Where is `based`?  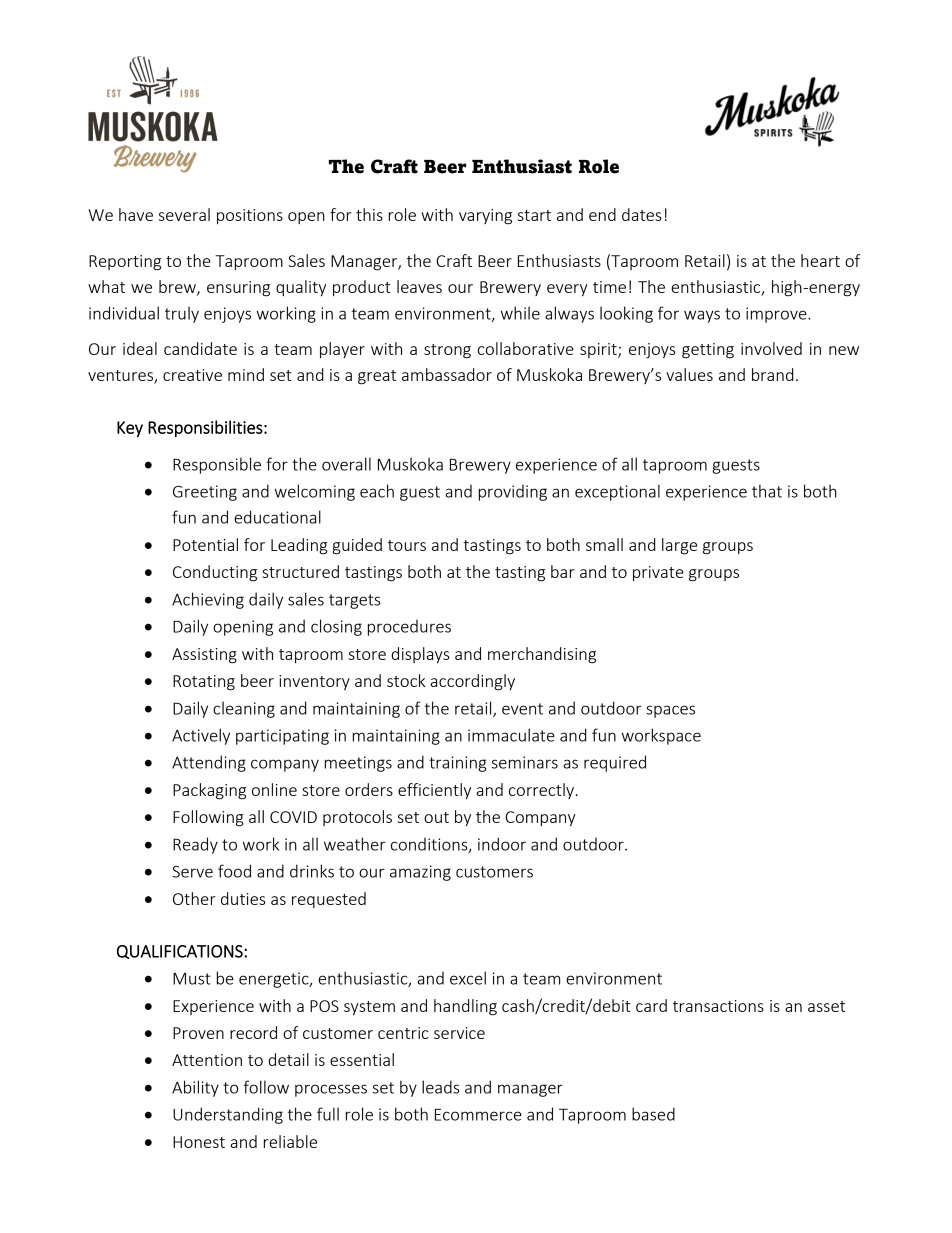
based is located at coordinates (653, 1114).
